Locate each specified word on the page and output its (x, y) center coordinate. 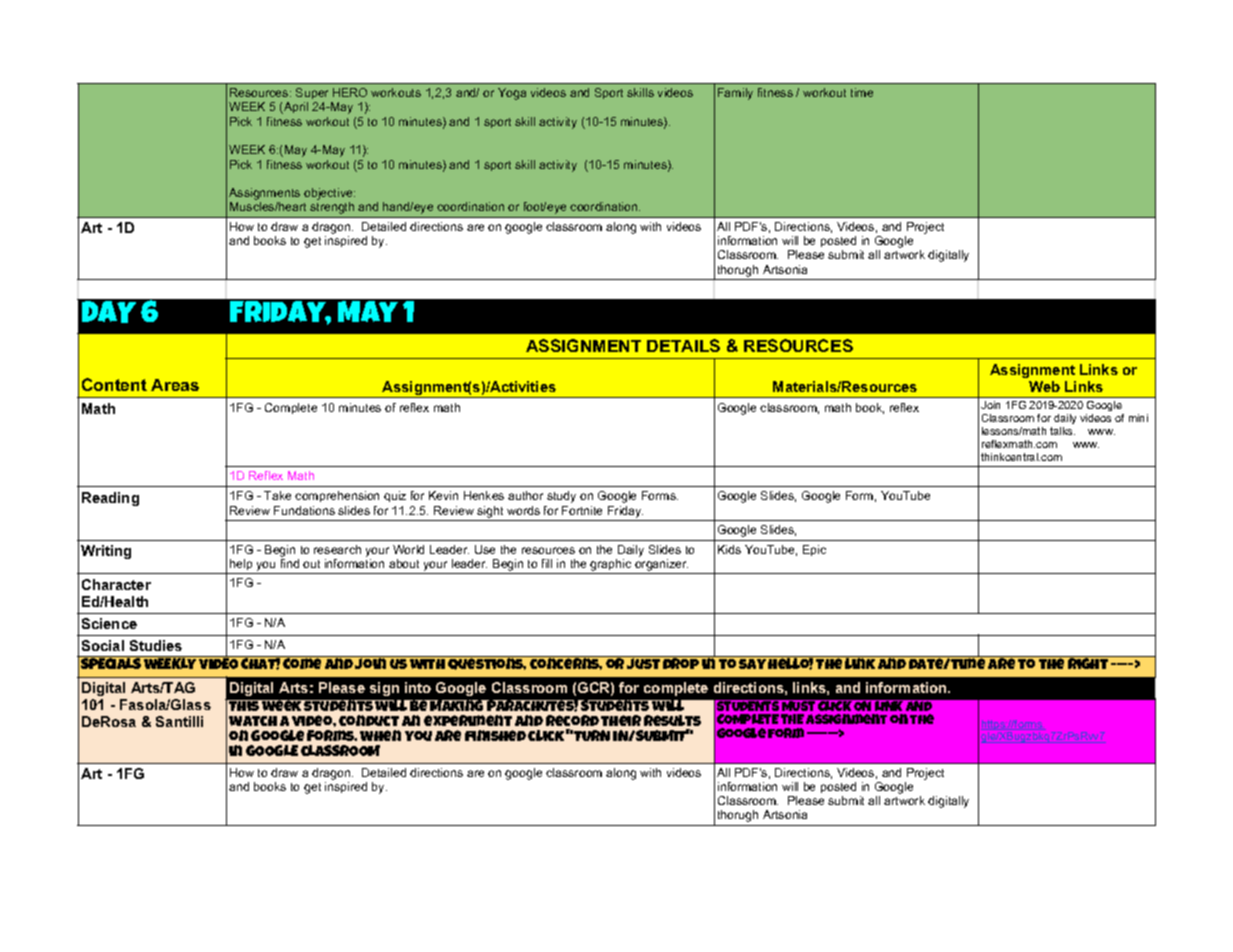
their (621, 720)
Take (277, 495)
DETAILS (683, 345)
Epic (814, 550)
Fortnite (582, 510)
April (295, 108)
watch (253, 721)
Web (1044, 386)
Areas (175, 385)
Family (735, 94)
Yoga (512, 94)
